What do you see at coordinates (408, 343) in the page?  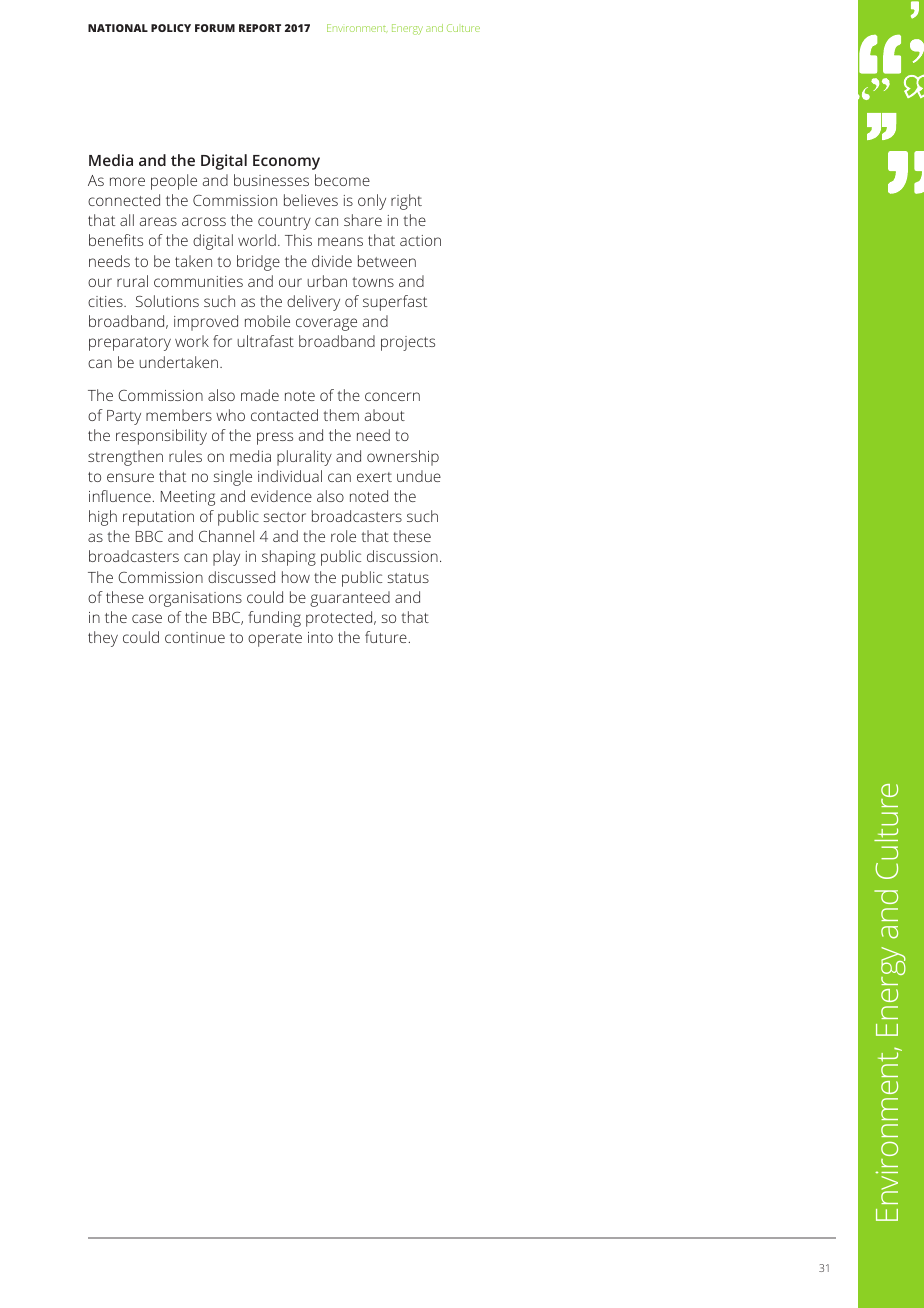 I see `projects` at bounding box center [408, 343].
